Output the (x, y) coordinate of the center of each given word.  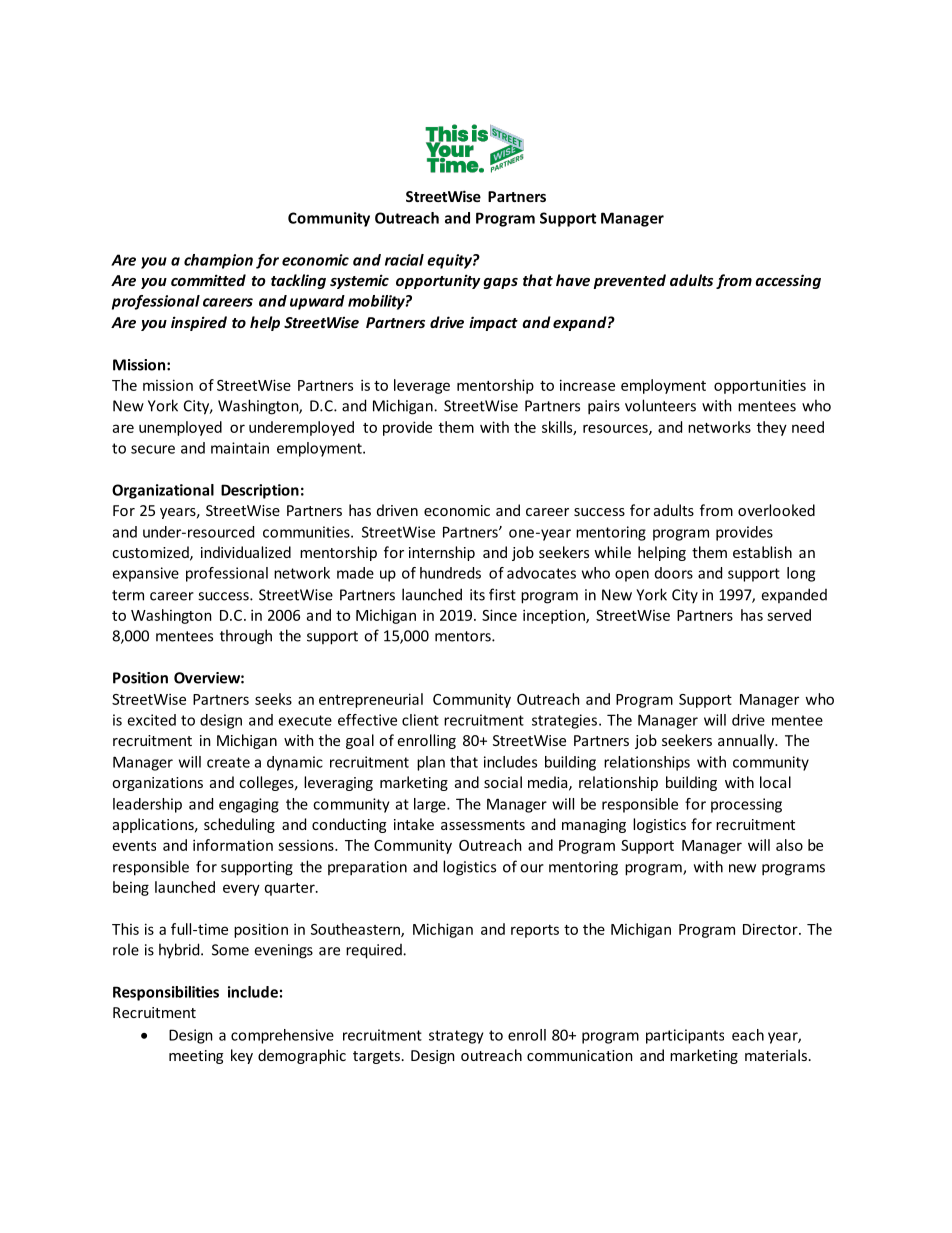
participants (685, 1036)
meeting (196, 1057)
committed (208, 280)
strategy (456, 1037)
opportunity (438, 281)
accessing (788, 281)
